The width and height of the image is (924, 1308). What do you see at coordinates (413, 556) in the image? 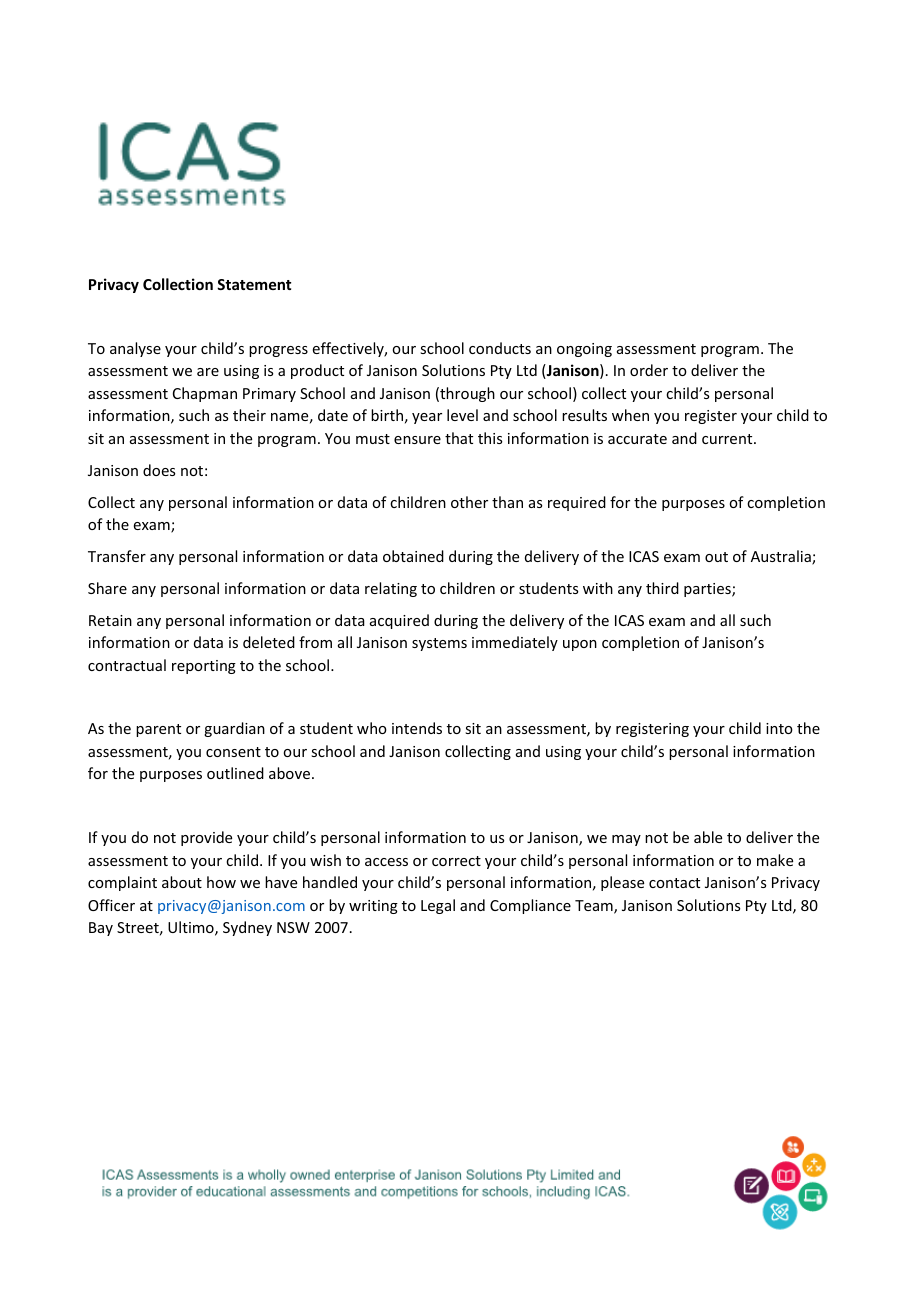
I see `obtained` at bounding box center [413, 556].
